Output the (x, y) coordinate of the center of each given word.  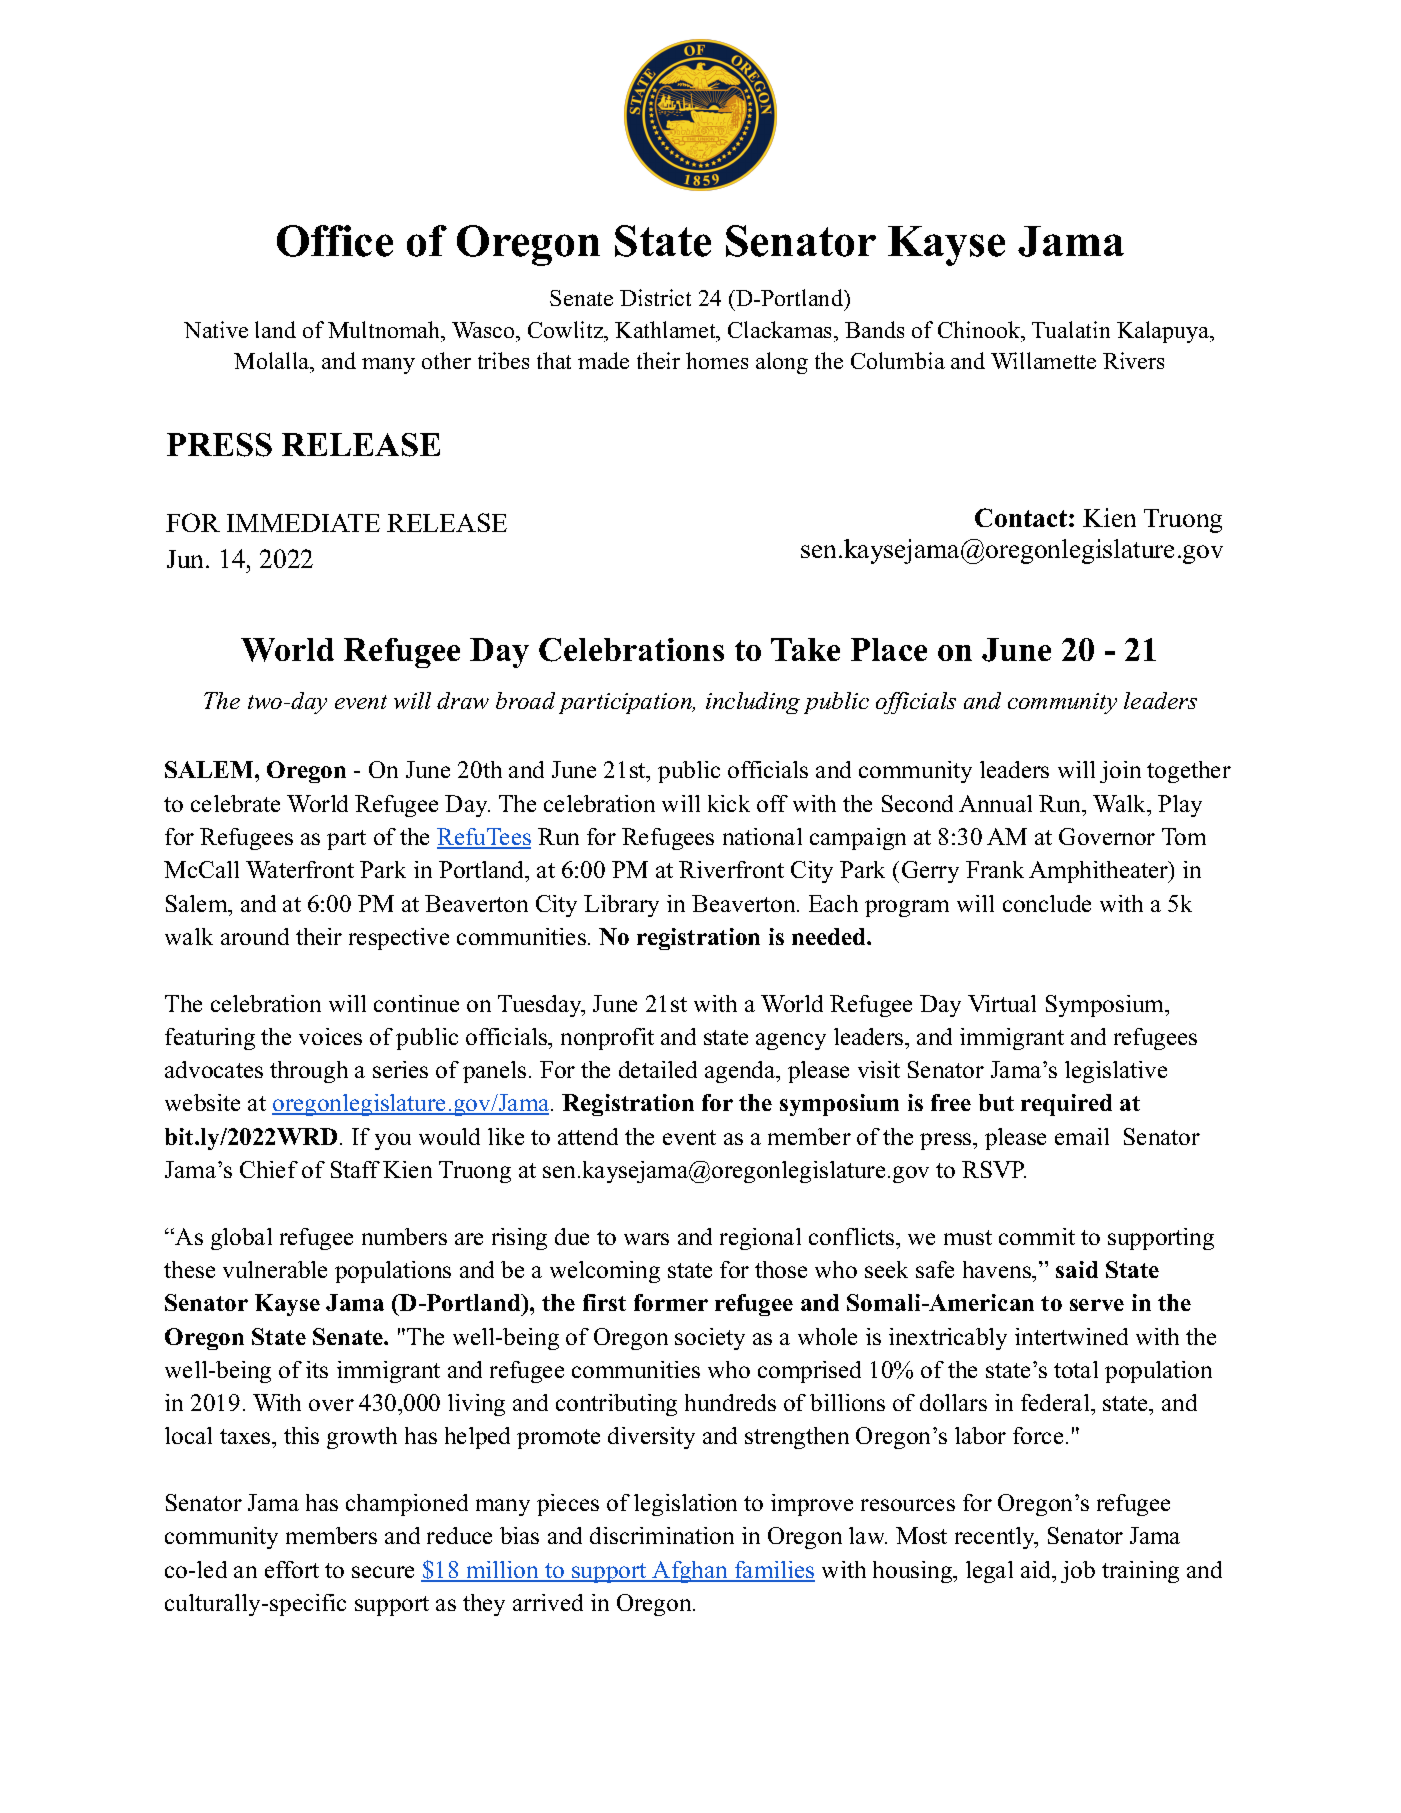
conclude (1047, 903)
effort (292, 1569)
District (655, 297)
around (255, 936)
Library (621, 906)
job (1078, 1572)
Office (335, 241)
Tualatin (1071, 329)
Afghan (691, 1572)
